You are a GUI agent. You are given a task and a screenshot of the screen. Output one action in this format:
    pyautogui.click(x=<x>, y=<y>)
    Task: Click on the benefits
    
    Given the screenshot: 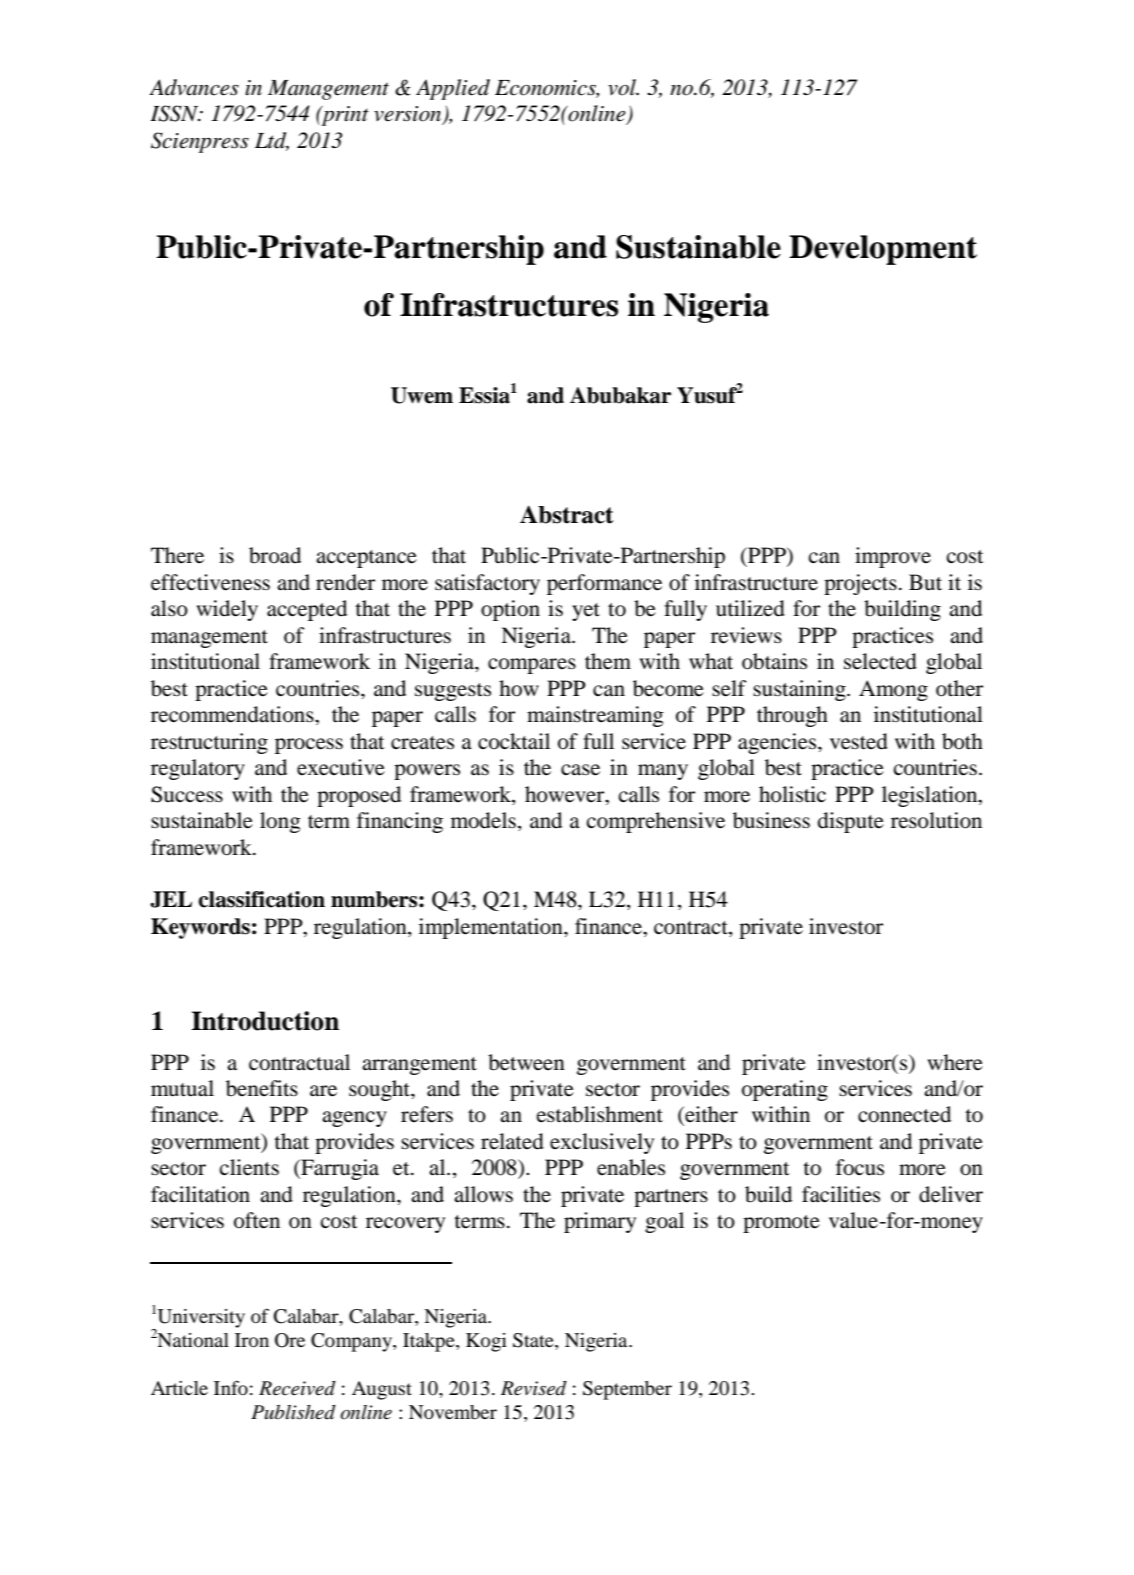 What is the action you would take?
    pyautogui.click(x=262, y=1088)
